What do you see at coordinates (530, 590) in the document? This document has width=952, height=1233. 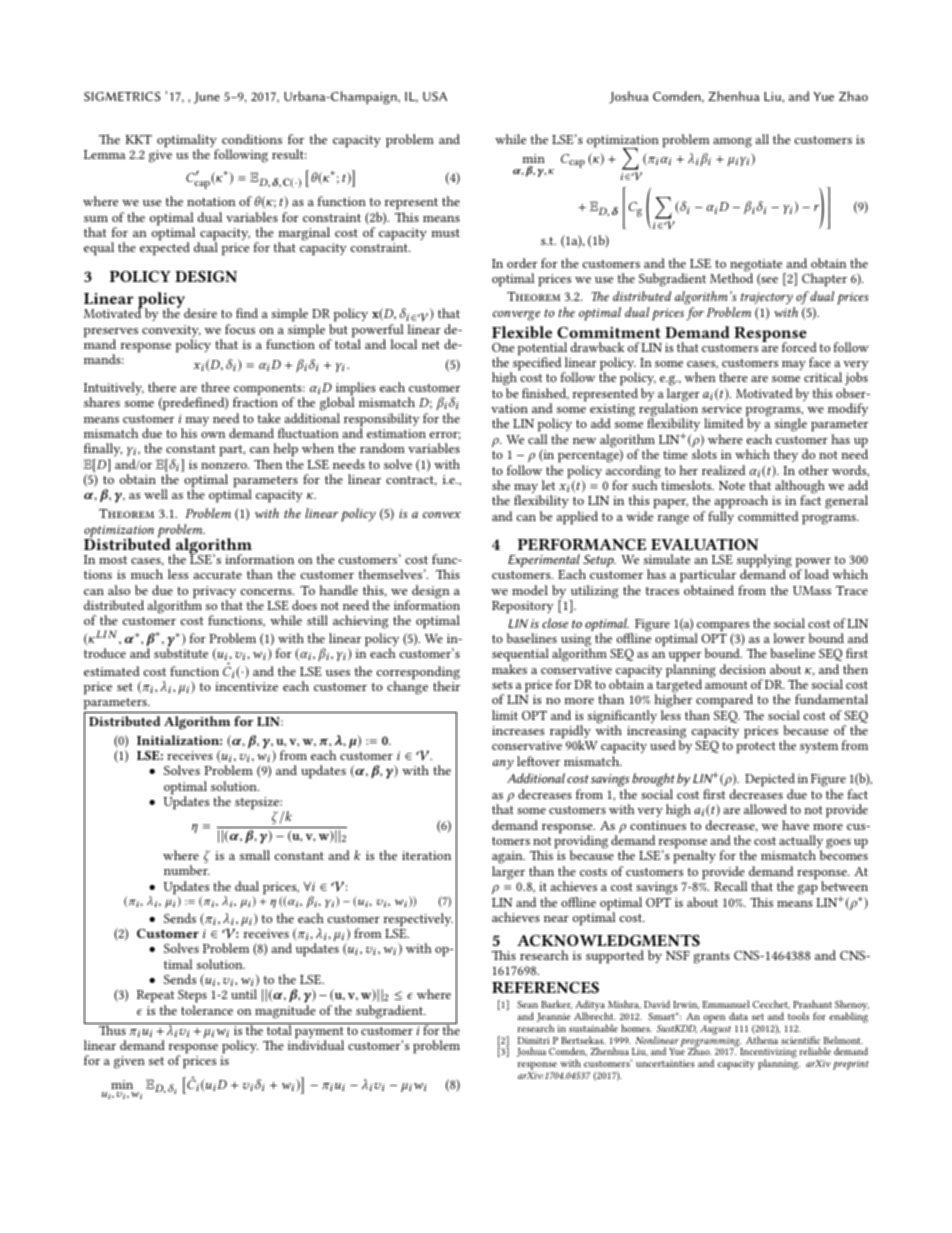 I see `model` at bounding box center [530, 590].
